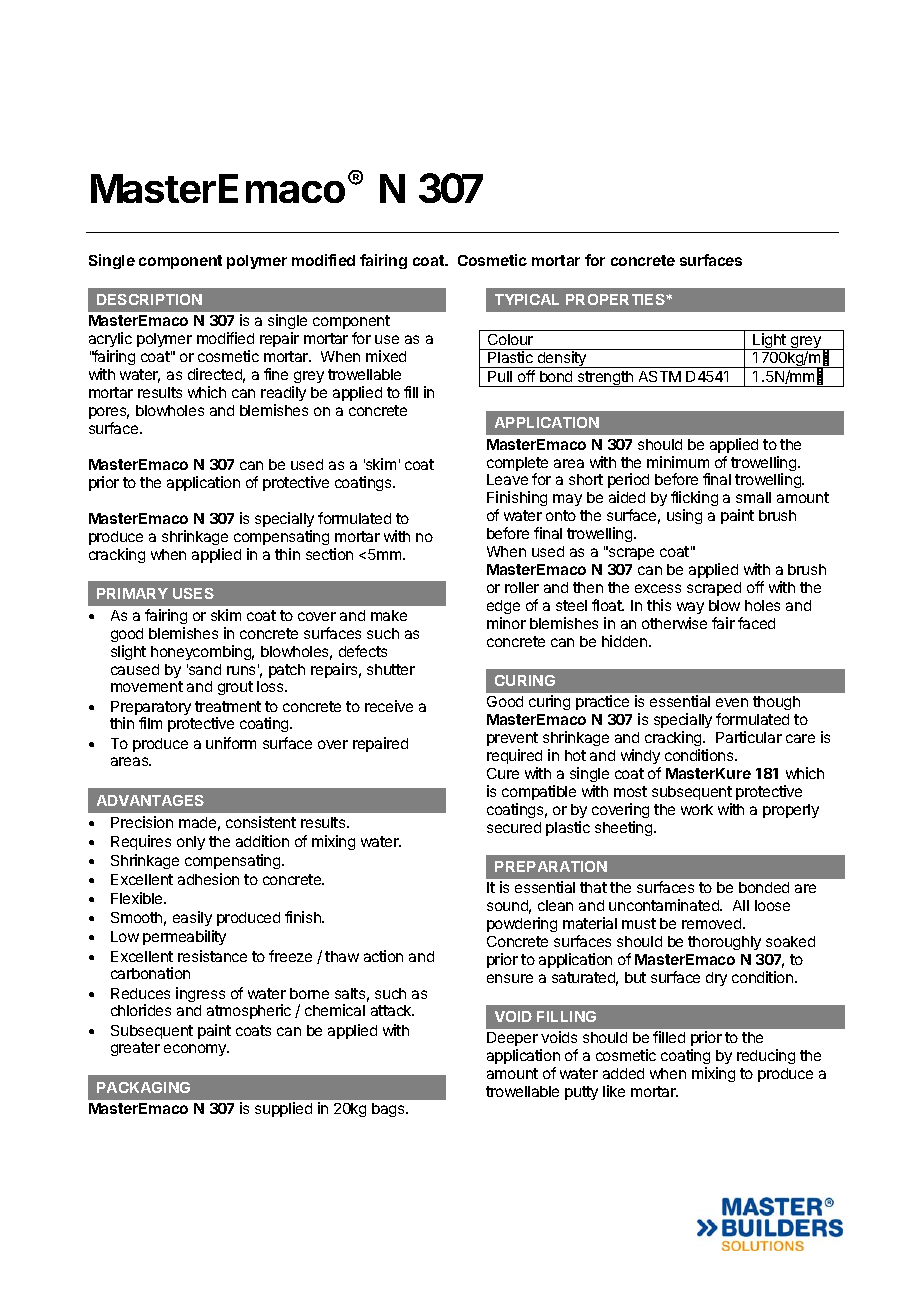  I want to click on PROPERTIES, so click(616, 299).
